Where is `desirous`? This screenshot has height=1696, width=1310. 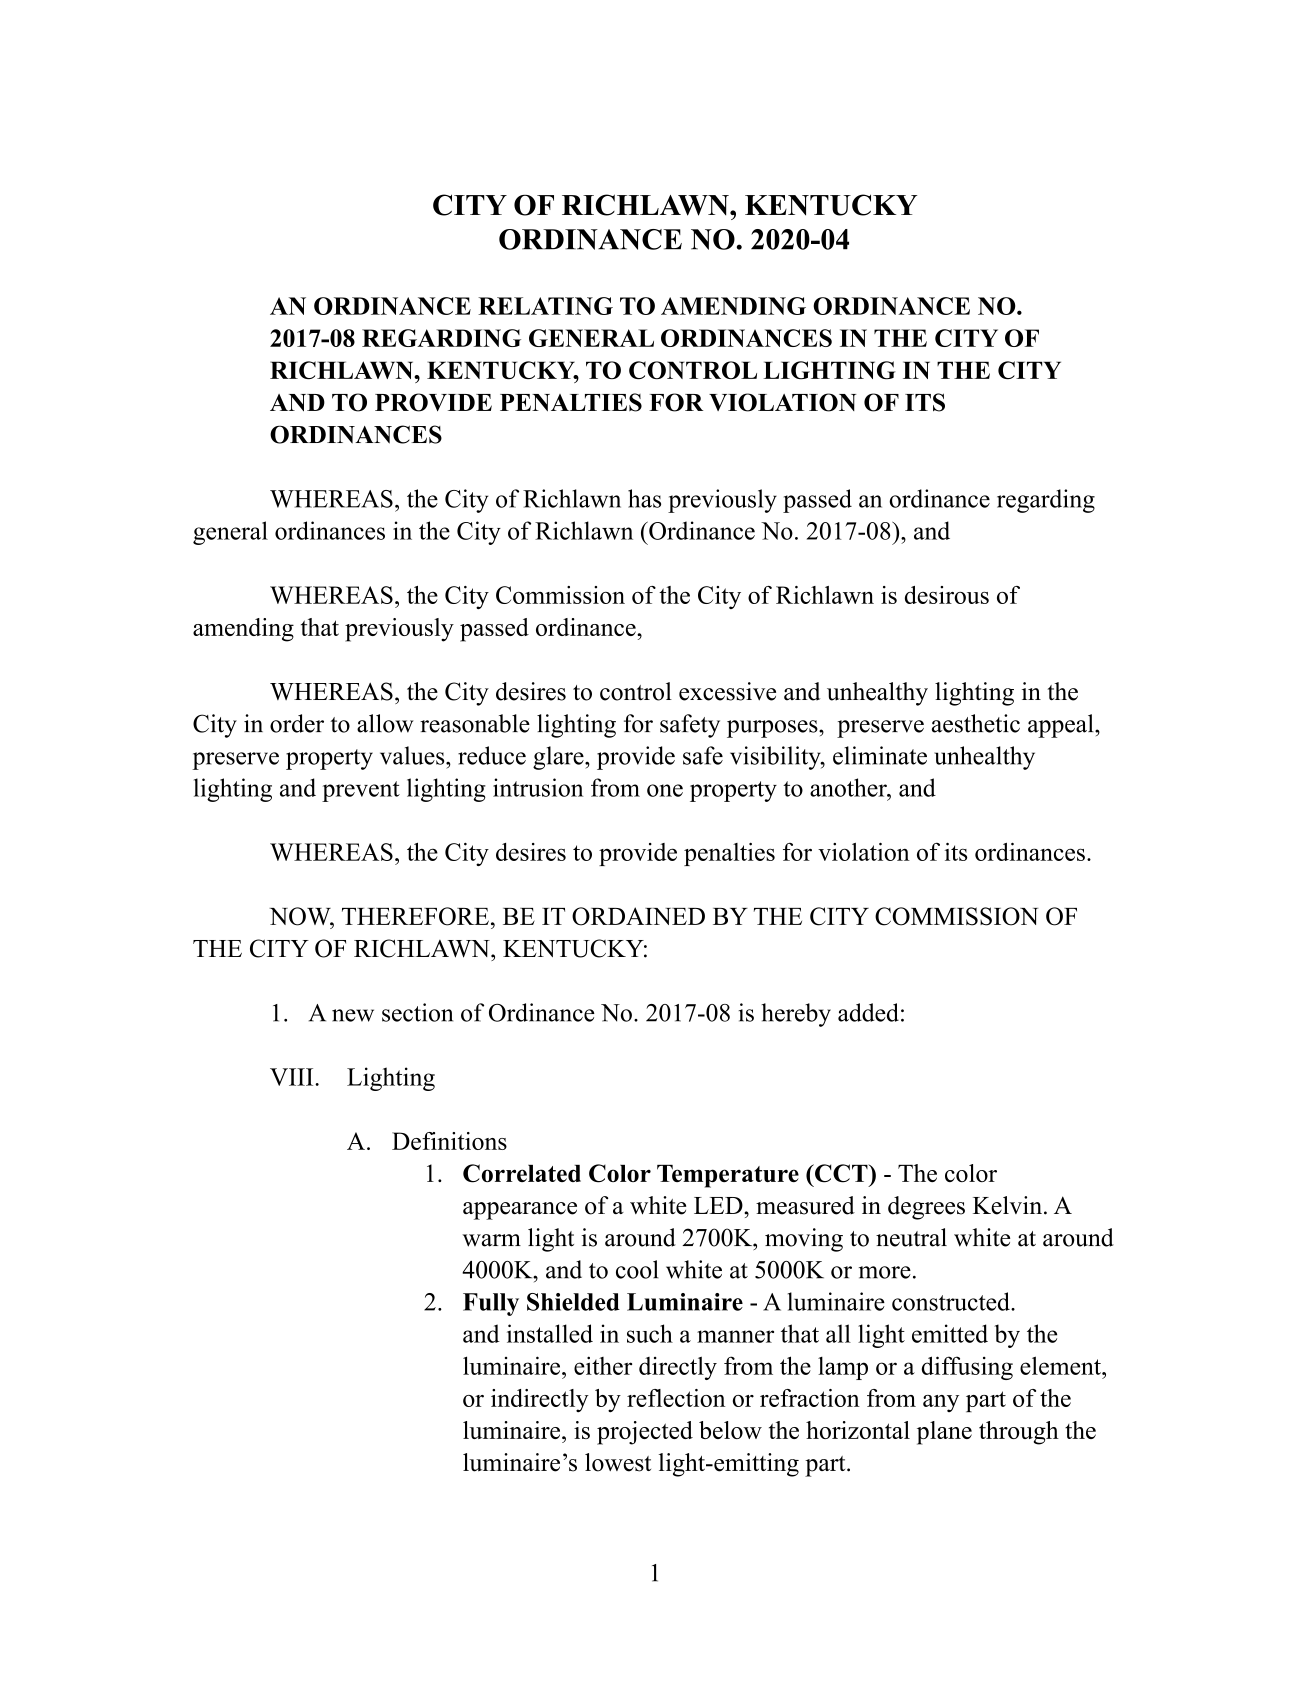 desirous is located at coordinates (947, 595).
